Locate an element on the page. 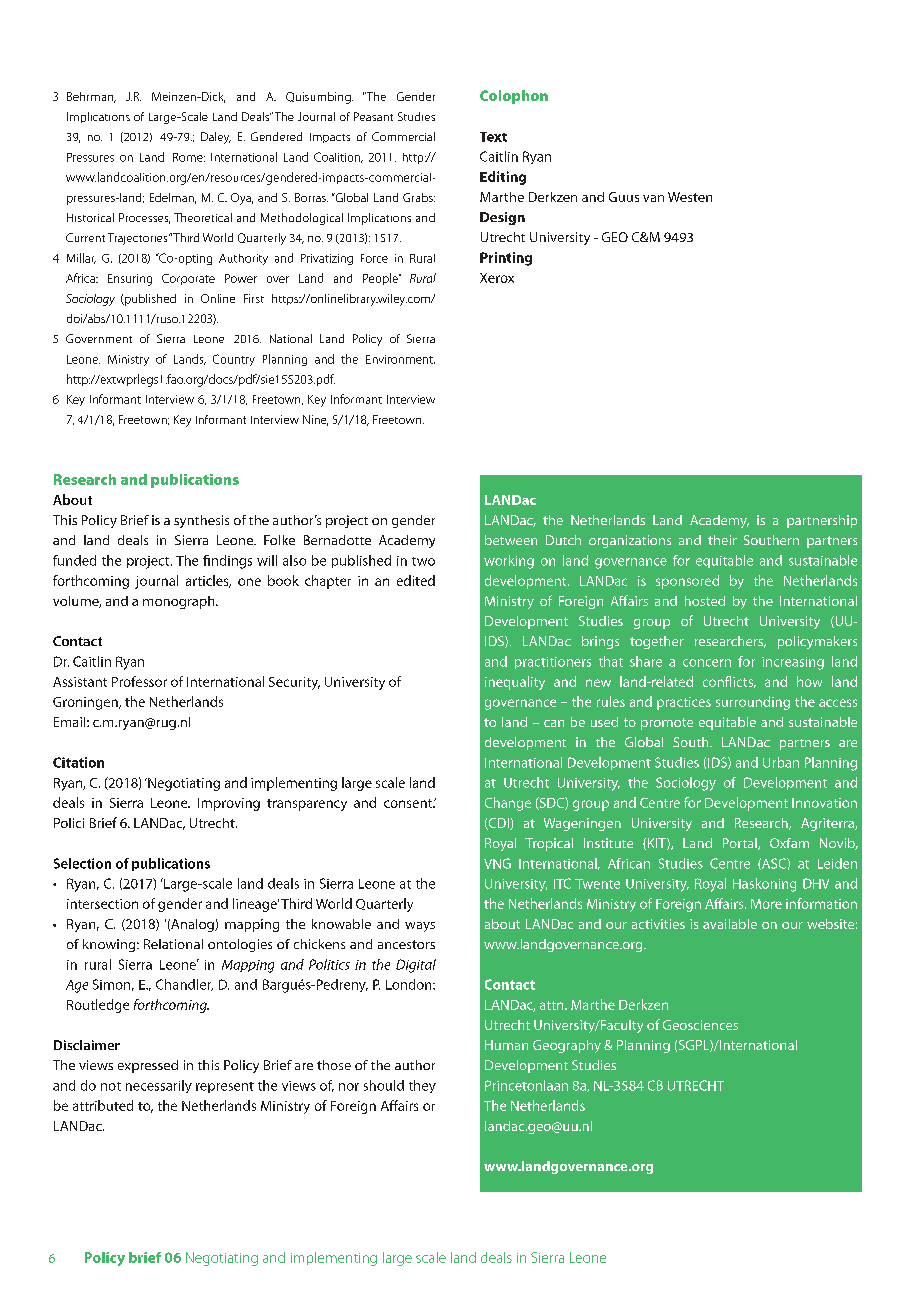  edited is located at coordinates (416, 580).
